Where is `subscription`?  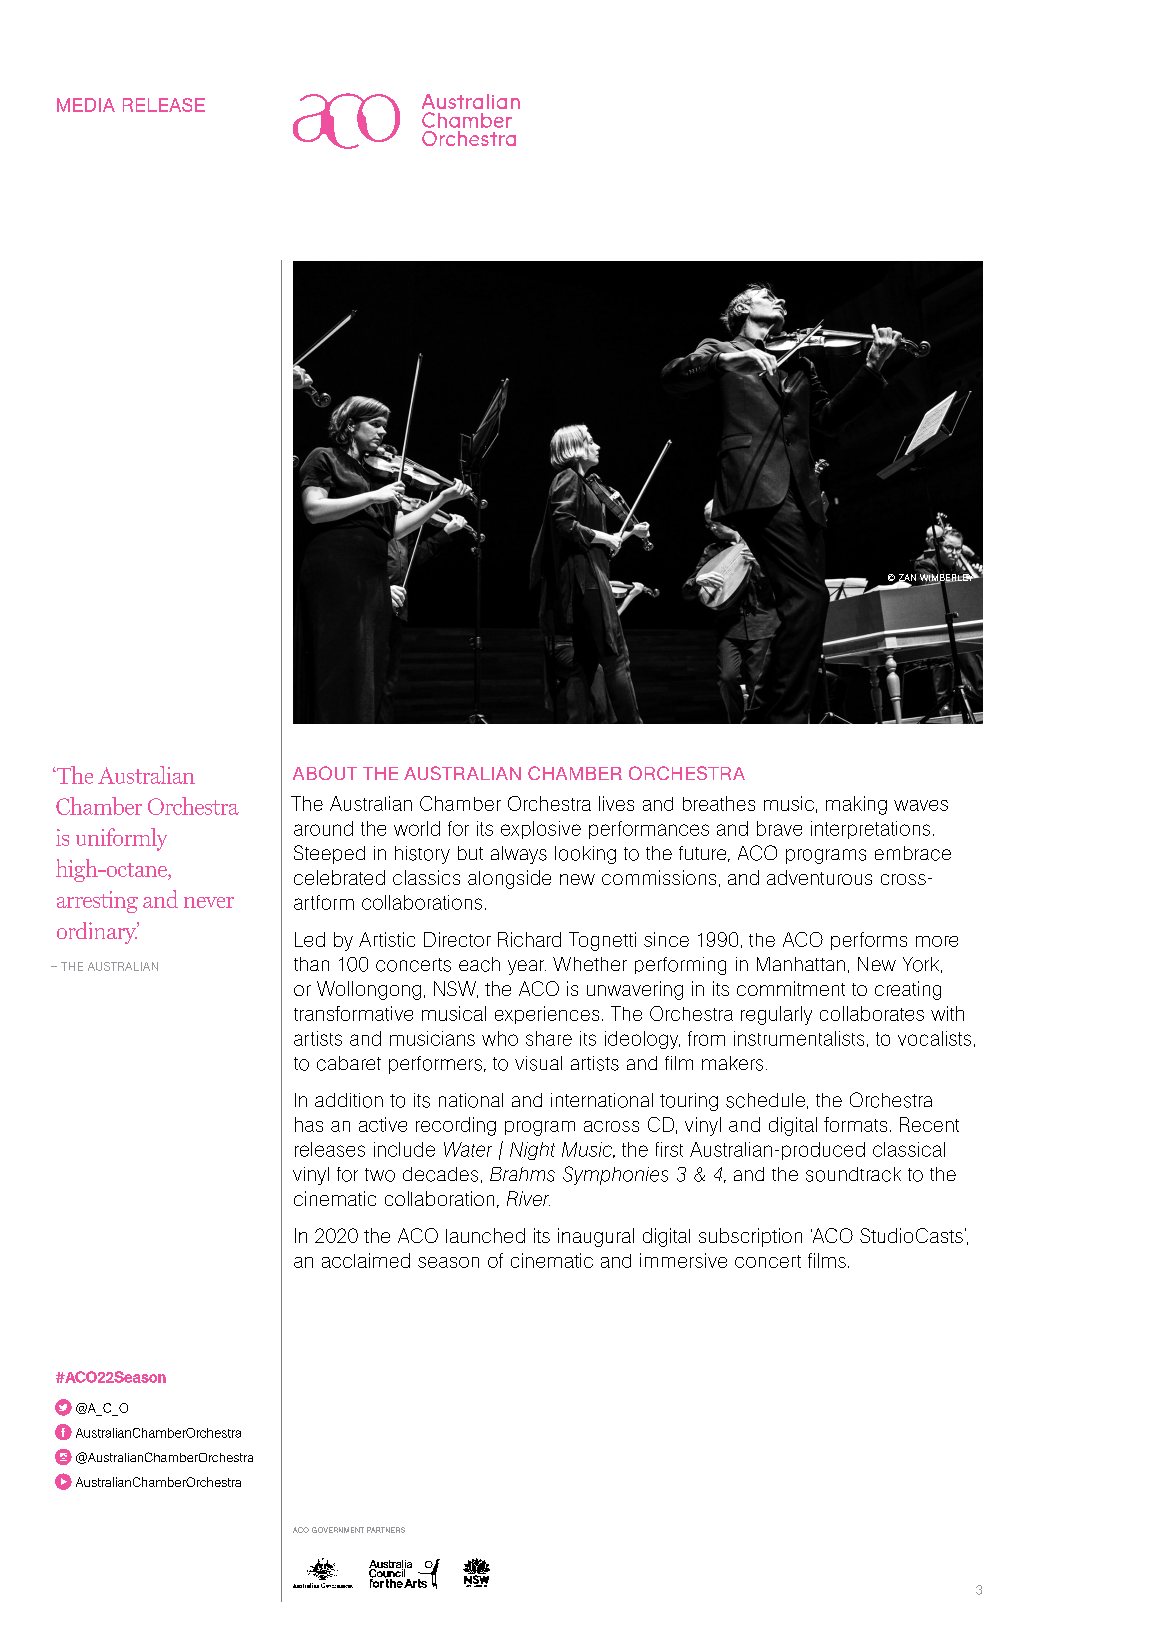
subscription is located at coordinates (750, 1237).
